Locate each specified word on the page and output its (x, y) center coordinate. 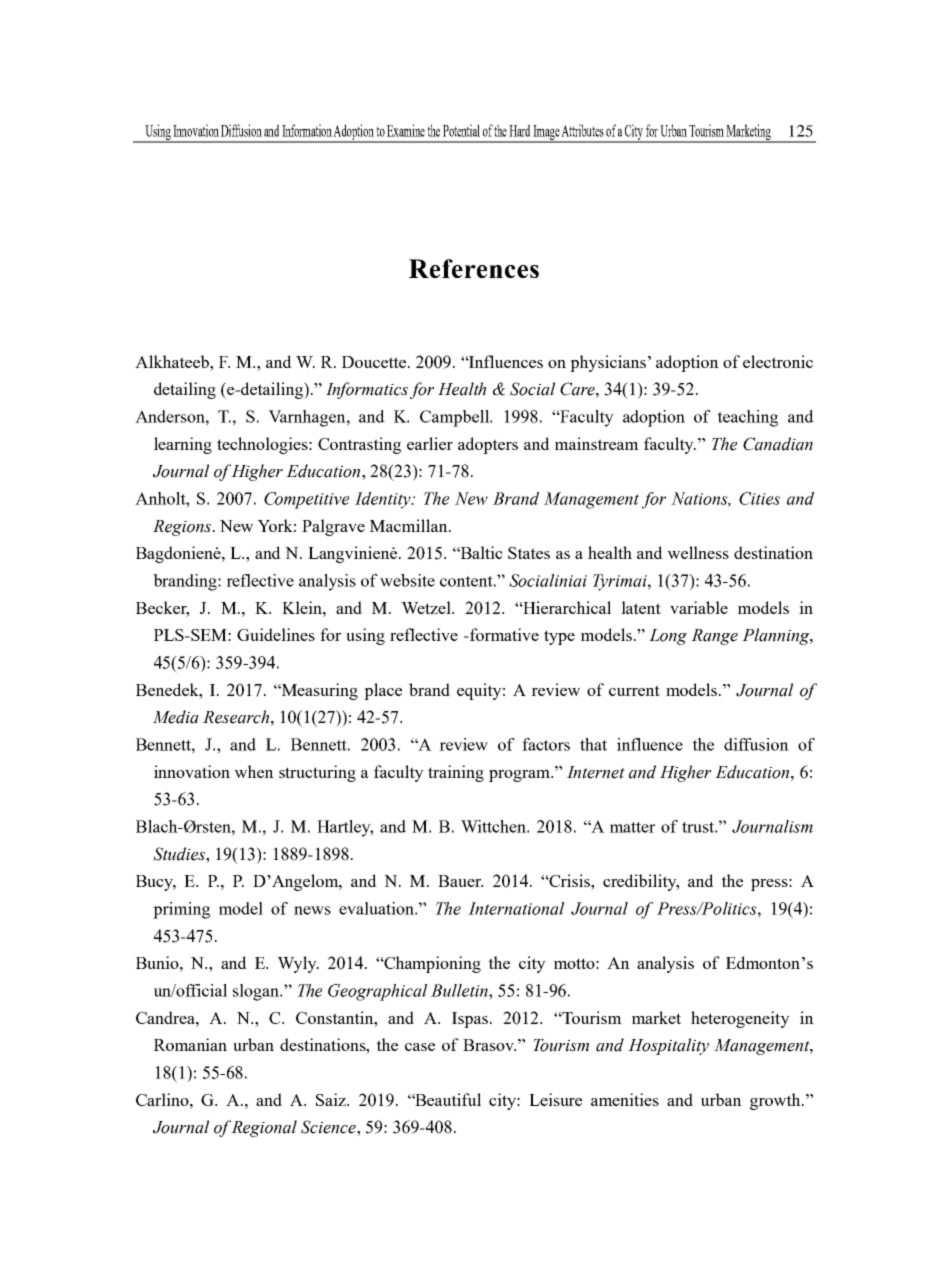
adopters (488, 445)
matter (632, 827)
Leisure (555, 1099)
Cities (759, 498)
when (254, 771)
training (456, 773)
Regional (264, 1128)
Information (308, 130)
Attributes (582, 130)
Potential (461, 130)
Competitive (306, 500)
